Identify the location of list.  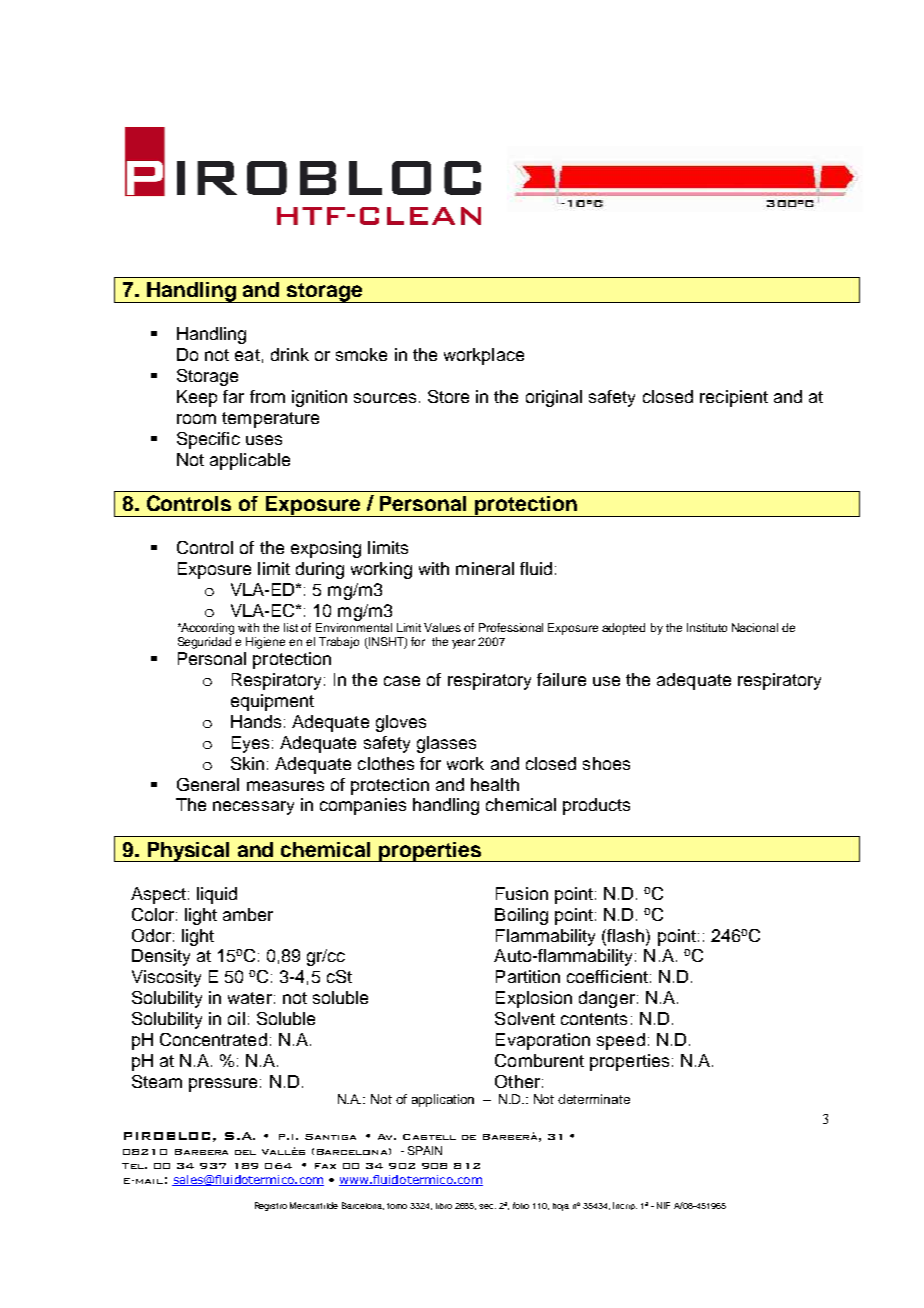
(291, 627).
